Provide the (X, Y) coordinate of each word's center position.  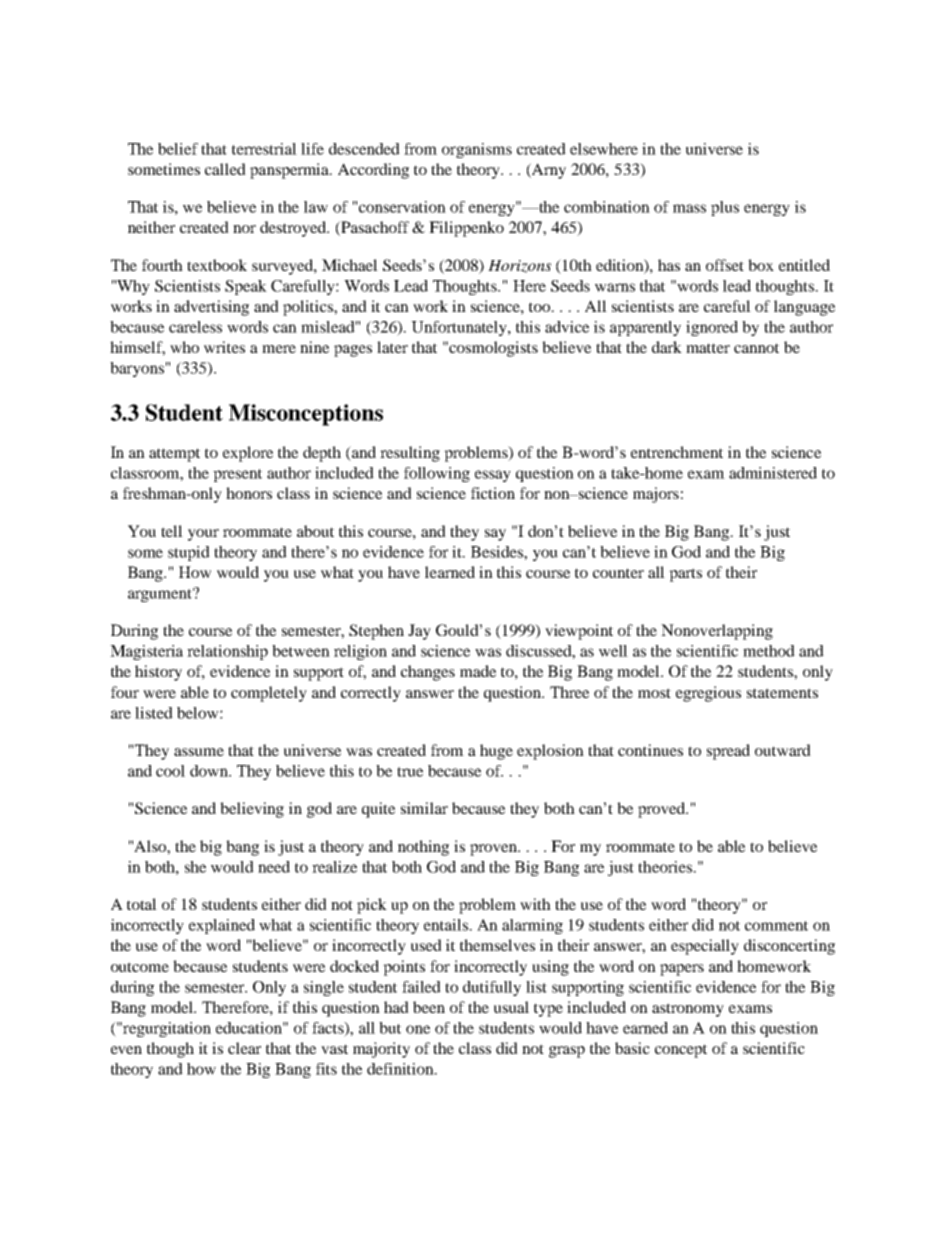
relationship (227, 652)
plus (725, 208)
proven (495, 850)
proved (663, 810)
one (418, 1029)
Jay (419, 632)
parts (685, 575)
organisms (477, 150)
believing (252, 810)
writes (224, 347)
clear (244, 1048)
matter (708, 348)
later (392, 347)
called (225, 169)
